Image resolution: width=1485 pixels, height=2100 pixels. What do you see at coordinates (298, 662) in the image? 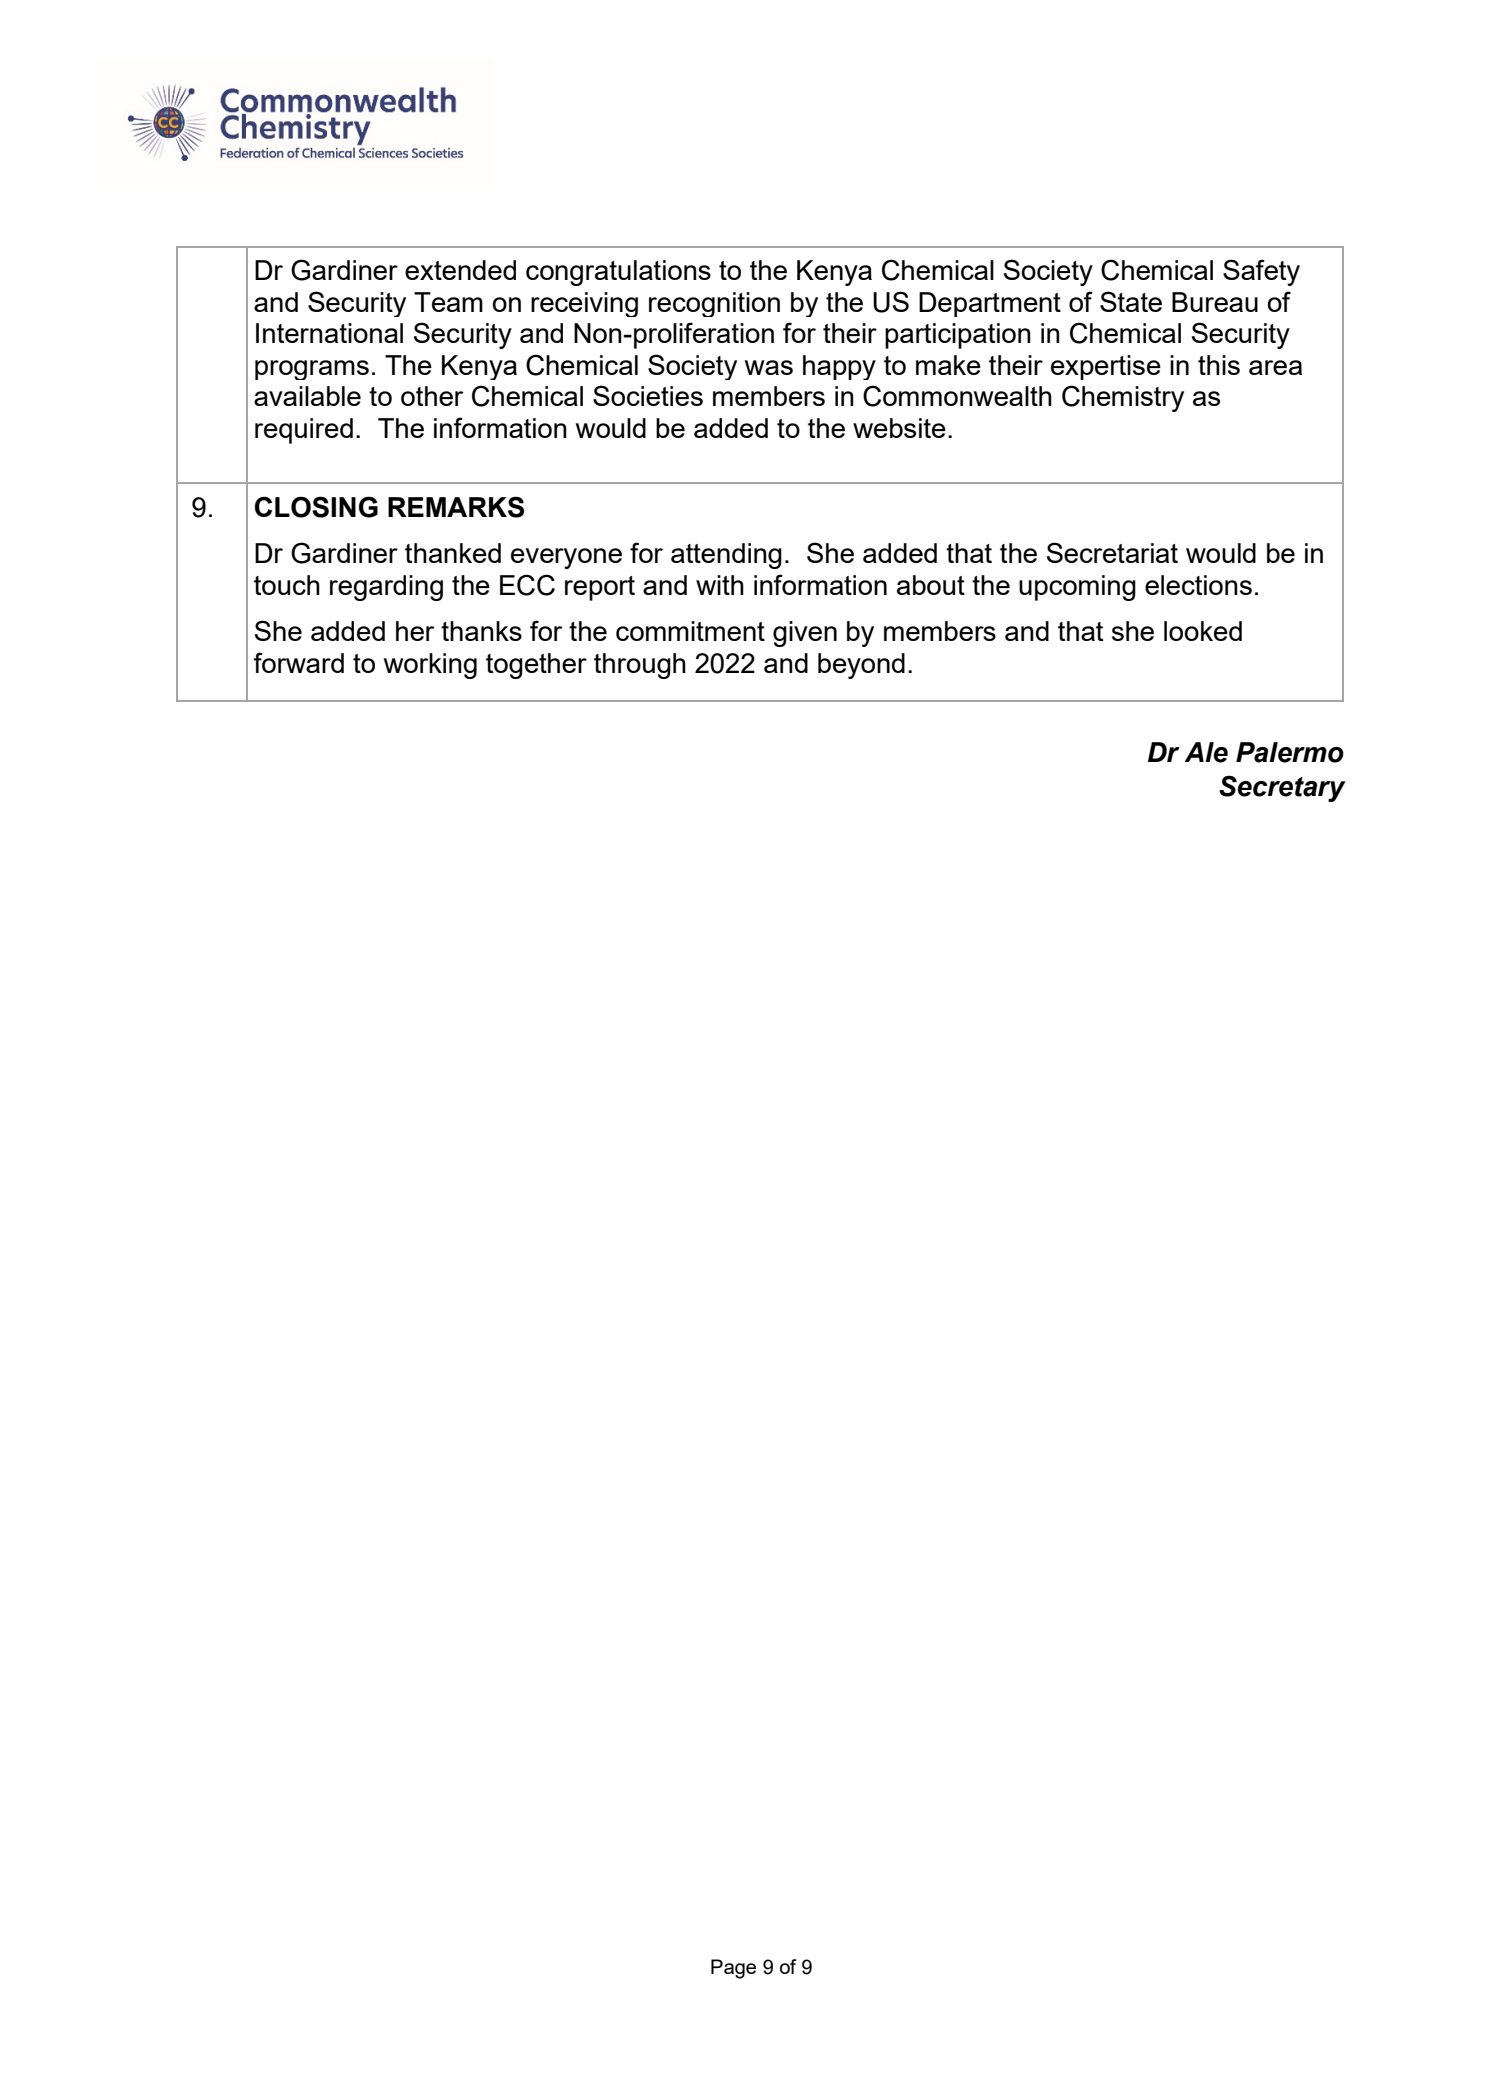
I see `forward` at bounding box center [298, 662].
